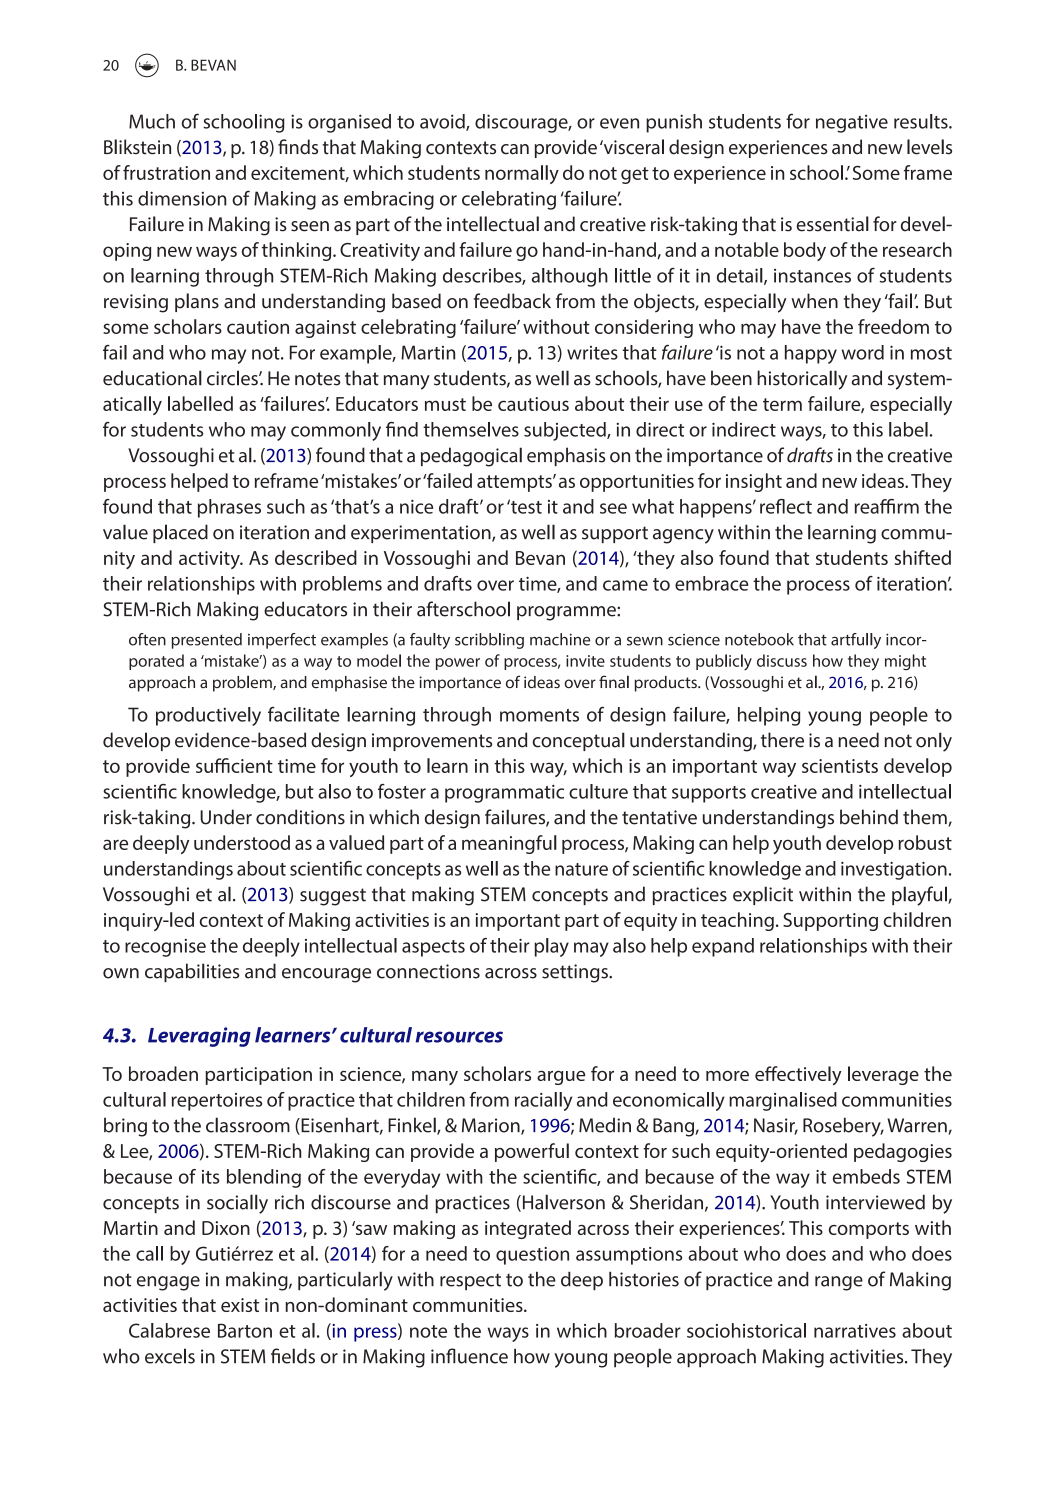 This screenshot has width=1055, height=1504. Describe the element at coordinates (852, 123) in the screenshot. I see `negative` at that location.
